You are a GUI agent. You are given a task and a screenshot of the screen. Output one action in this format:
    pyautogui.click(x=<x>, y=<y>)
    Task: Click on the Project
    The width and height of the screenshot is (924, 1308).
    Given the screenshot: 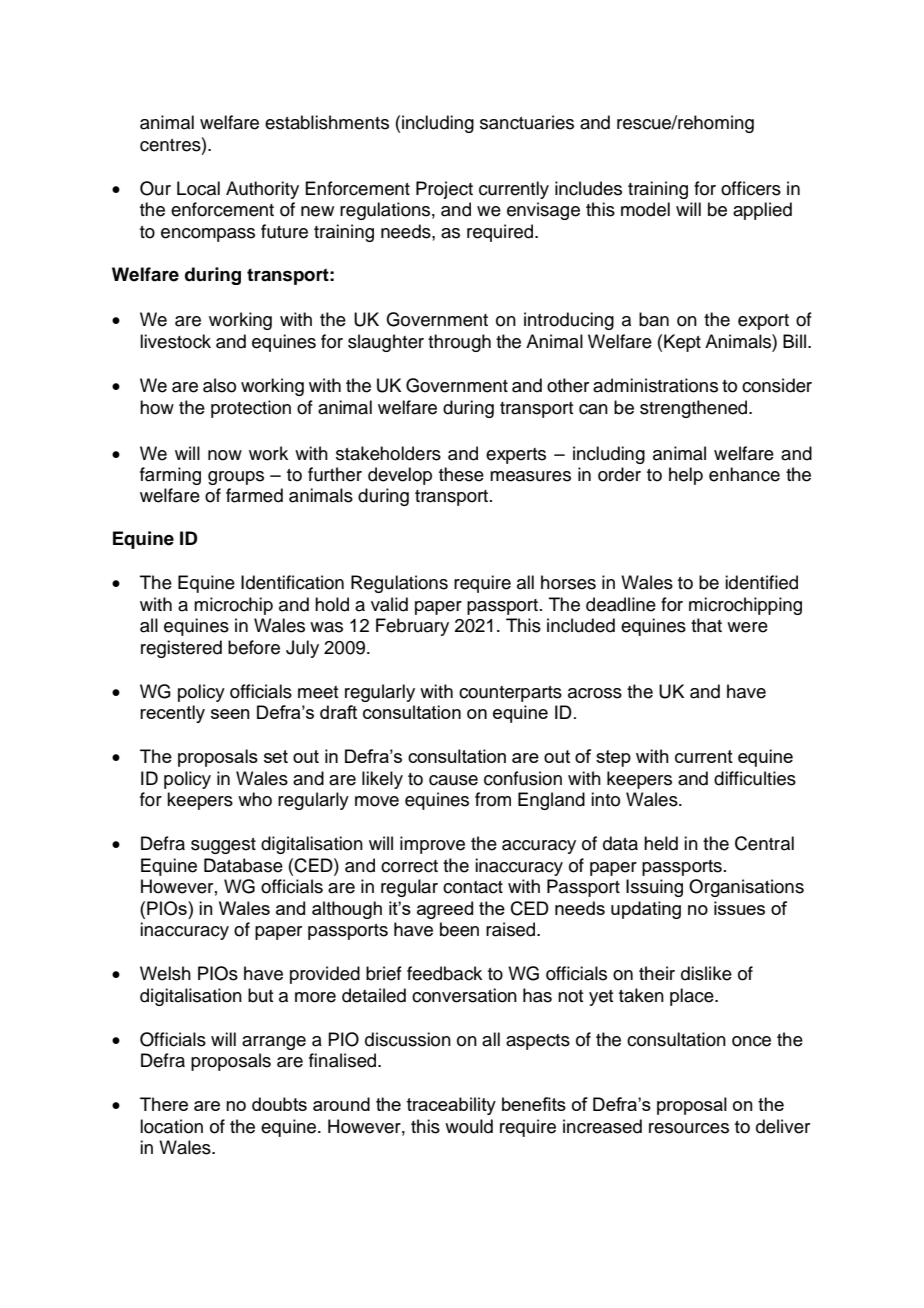 What is the action you would take?
    pyautogui.click(x=444, y=190)
